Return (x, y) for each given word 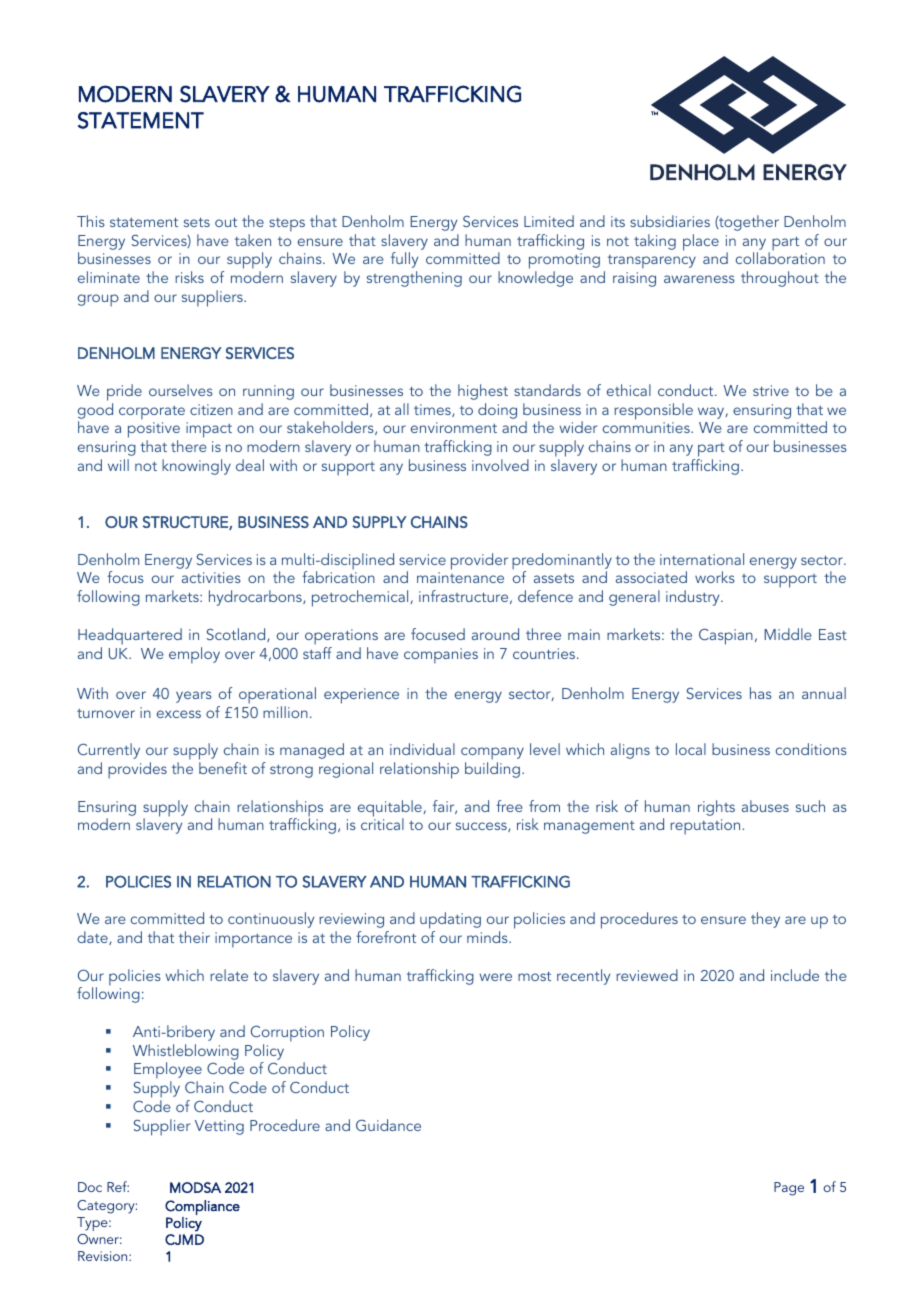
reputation (706, 827)
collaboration (780, 258)
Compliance (202, 1207)
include (795, 975)
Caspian (726, 637)
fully (404, 260)
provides (137, 770)
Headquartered (130, 636)
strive (771, 390)
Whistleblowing (186, 1052)
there (189, 446)
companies (441, 656)
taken (253, 240)
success (482, 827)
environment (454, 427)
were (495, 977)
